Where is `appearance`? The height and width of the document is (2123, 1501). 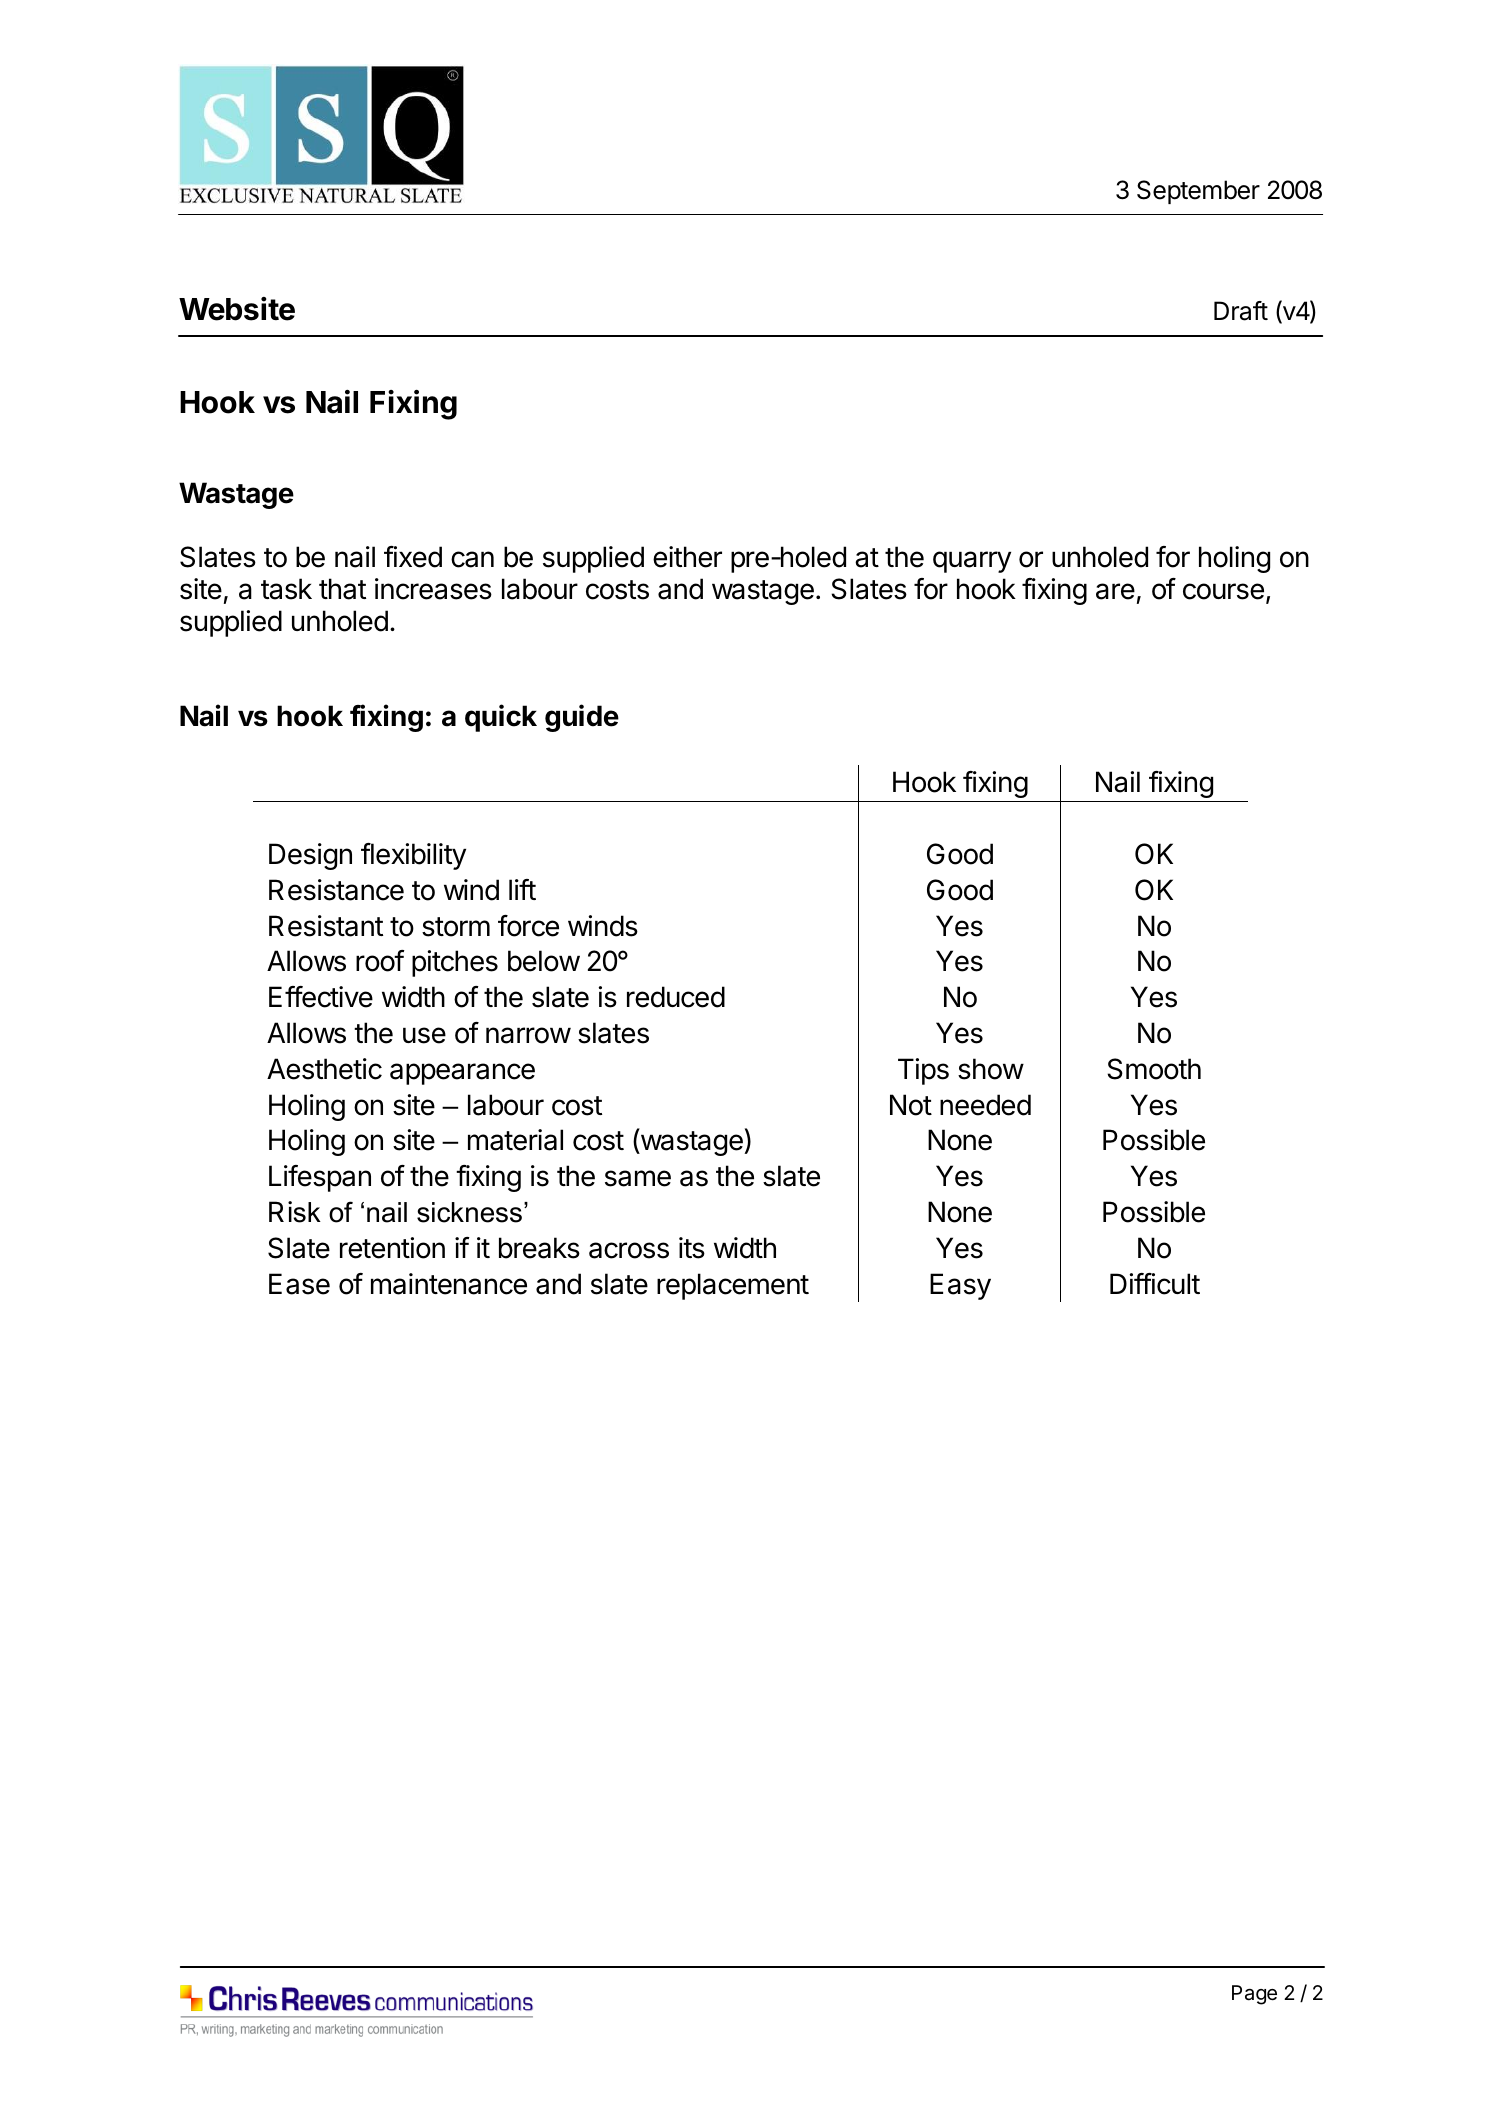 appearance is located at coordinates (462, 1074).
